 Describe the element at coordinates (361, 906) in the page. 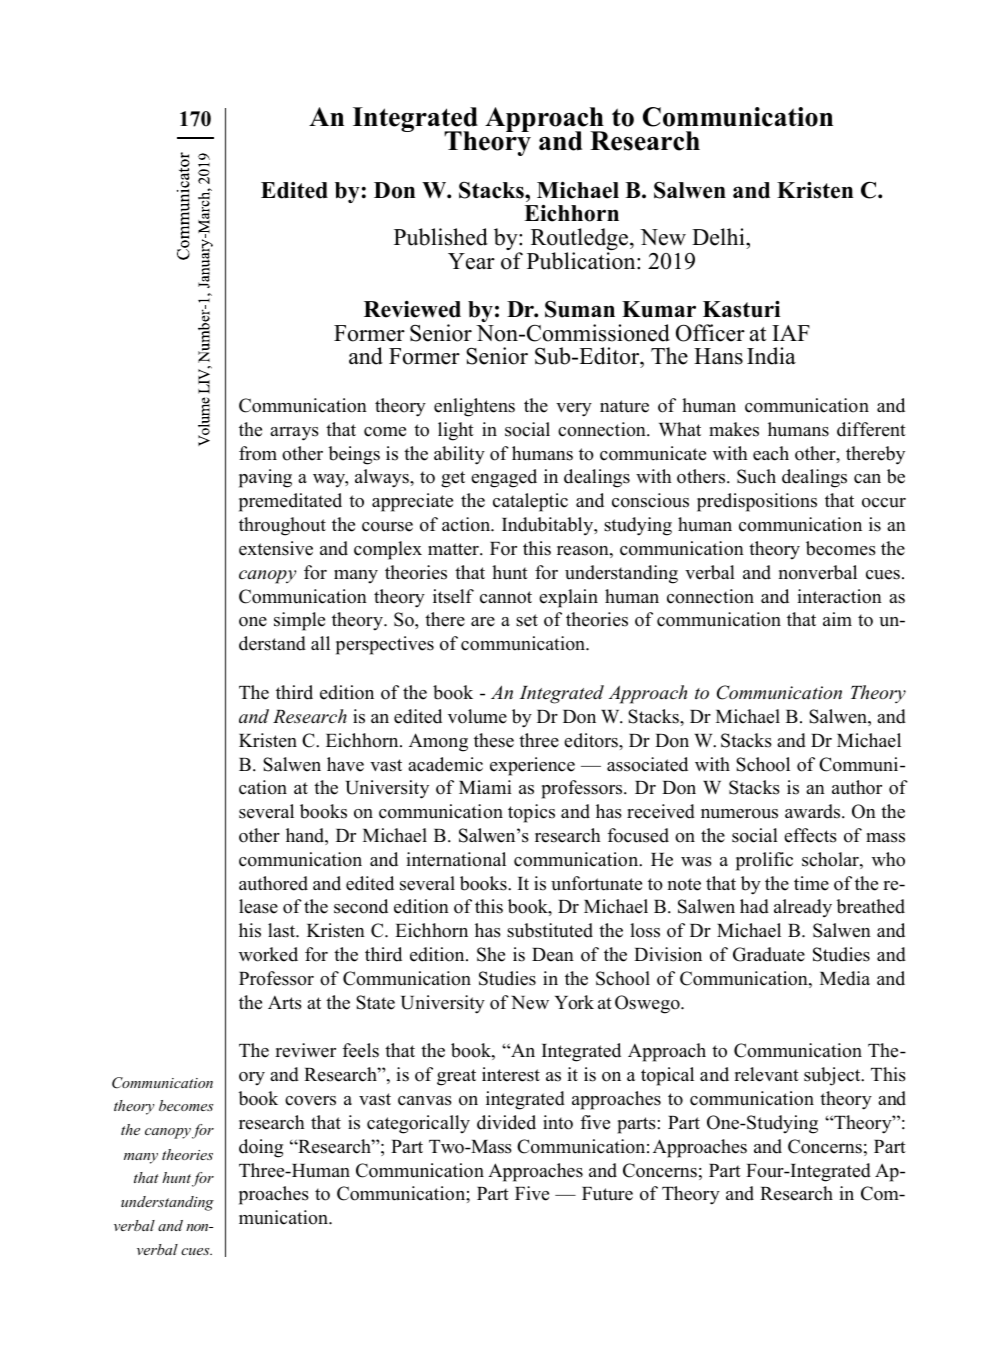

I see `second` at that location.
